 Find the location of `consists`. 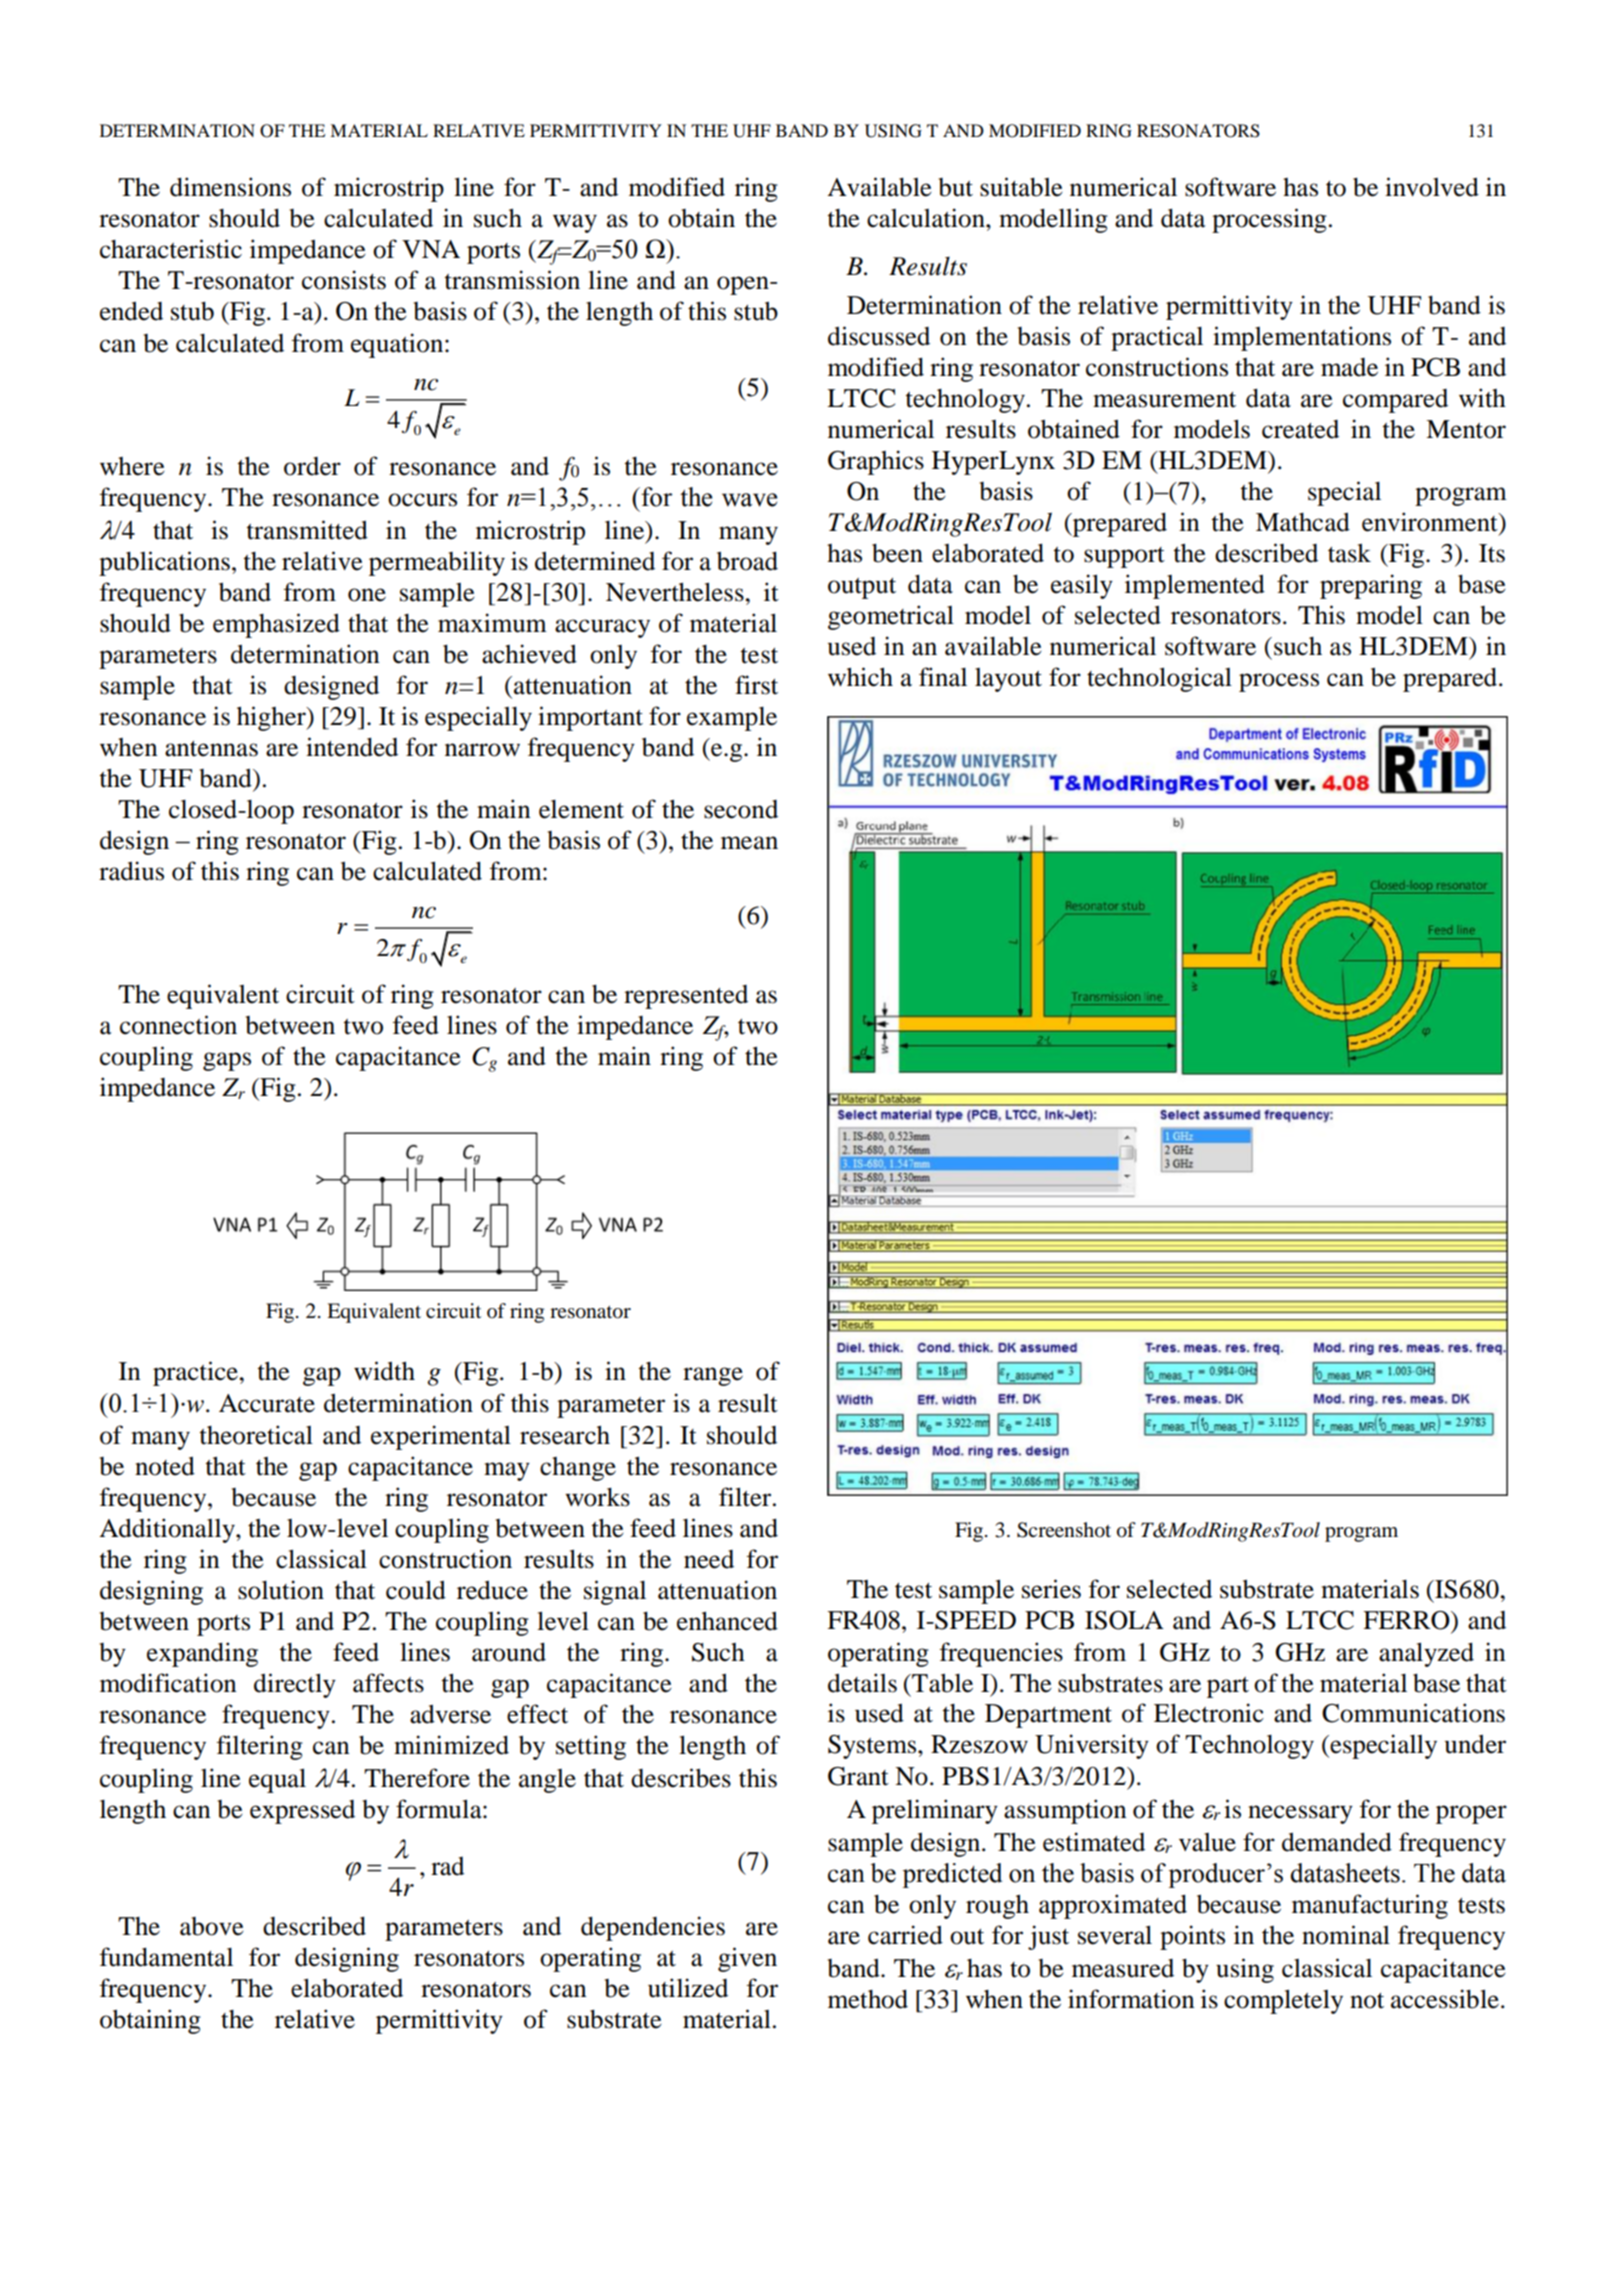

consists is located at coordinates (344, 280).
